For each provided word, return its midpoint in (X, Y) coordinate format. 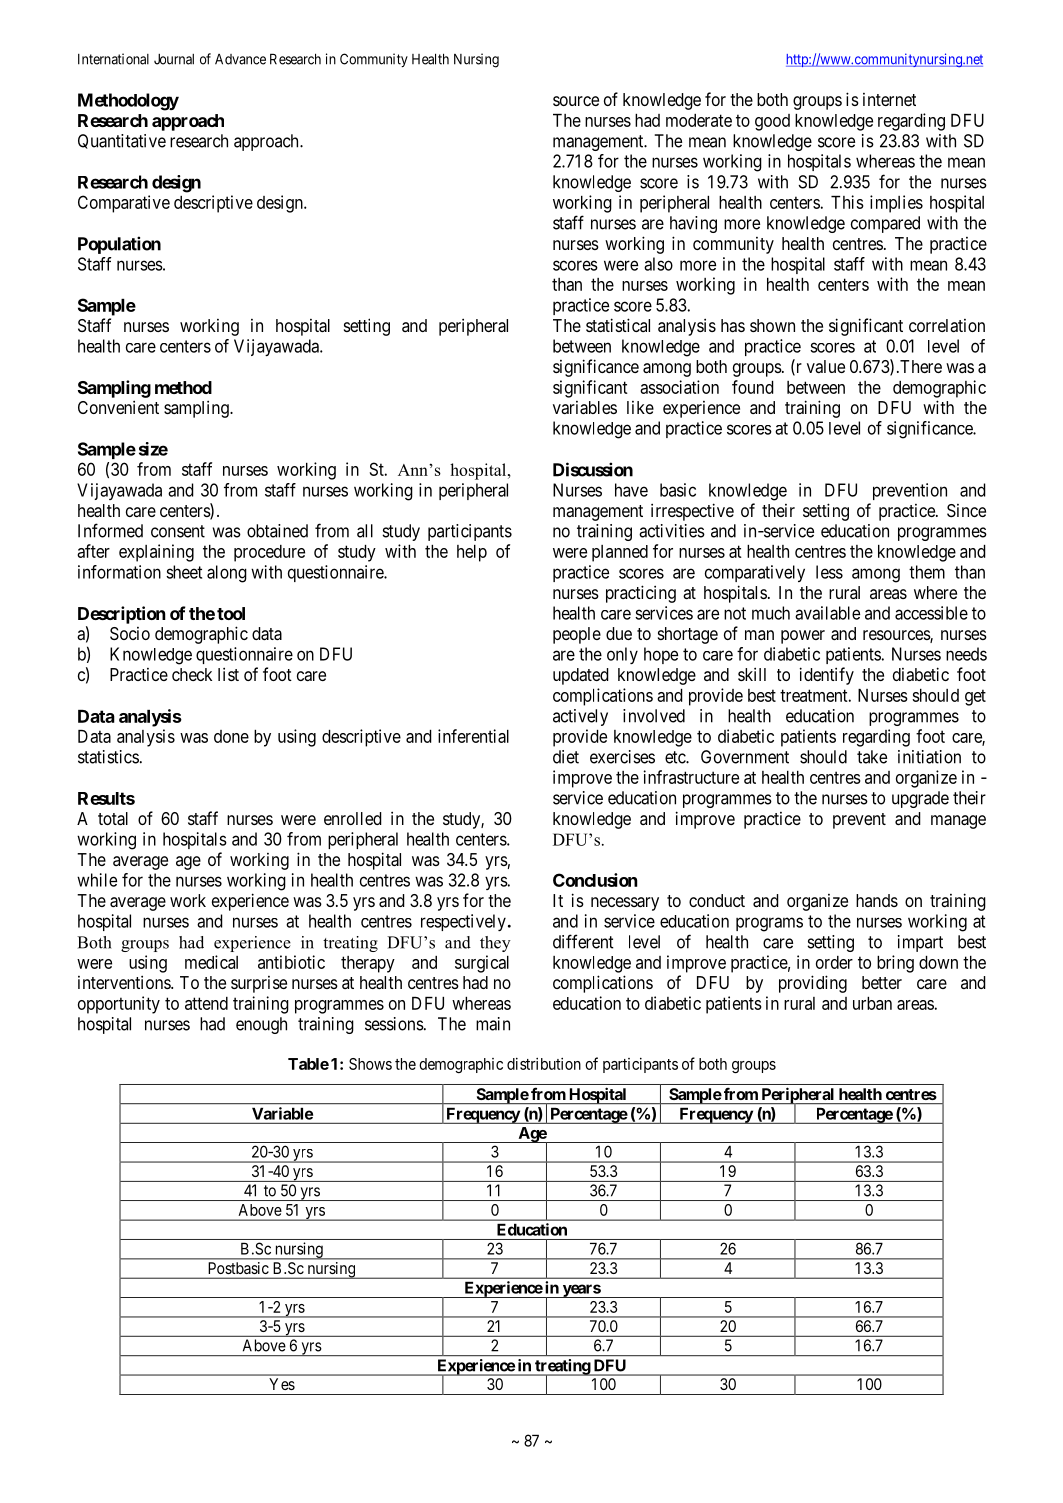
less (829, 572)
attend (206, 1003)
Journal (174, 59)
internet (889, 99)
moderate (699, 120)
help (472, 553)
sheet (184, 572)
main (493, 1024)
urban (872, 1003)
